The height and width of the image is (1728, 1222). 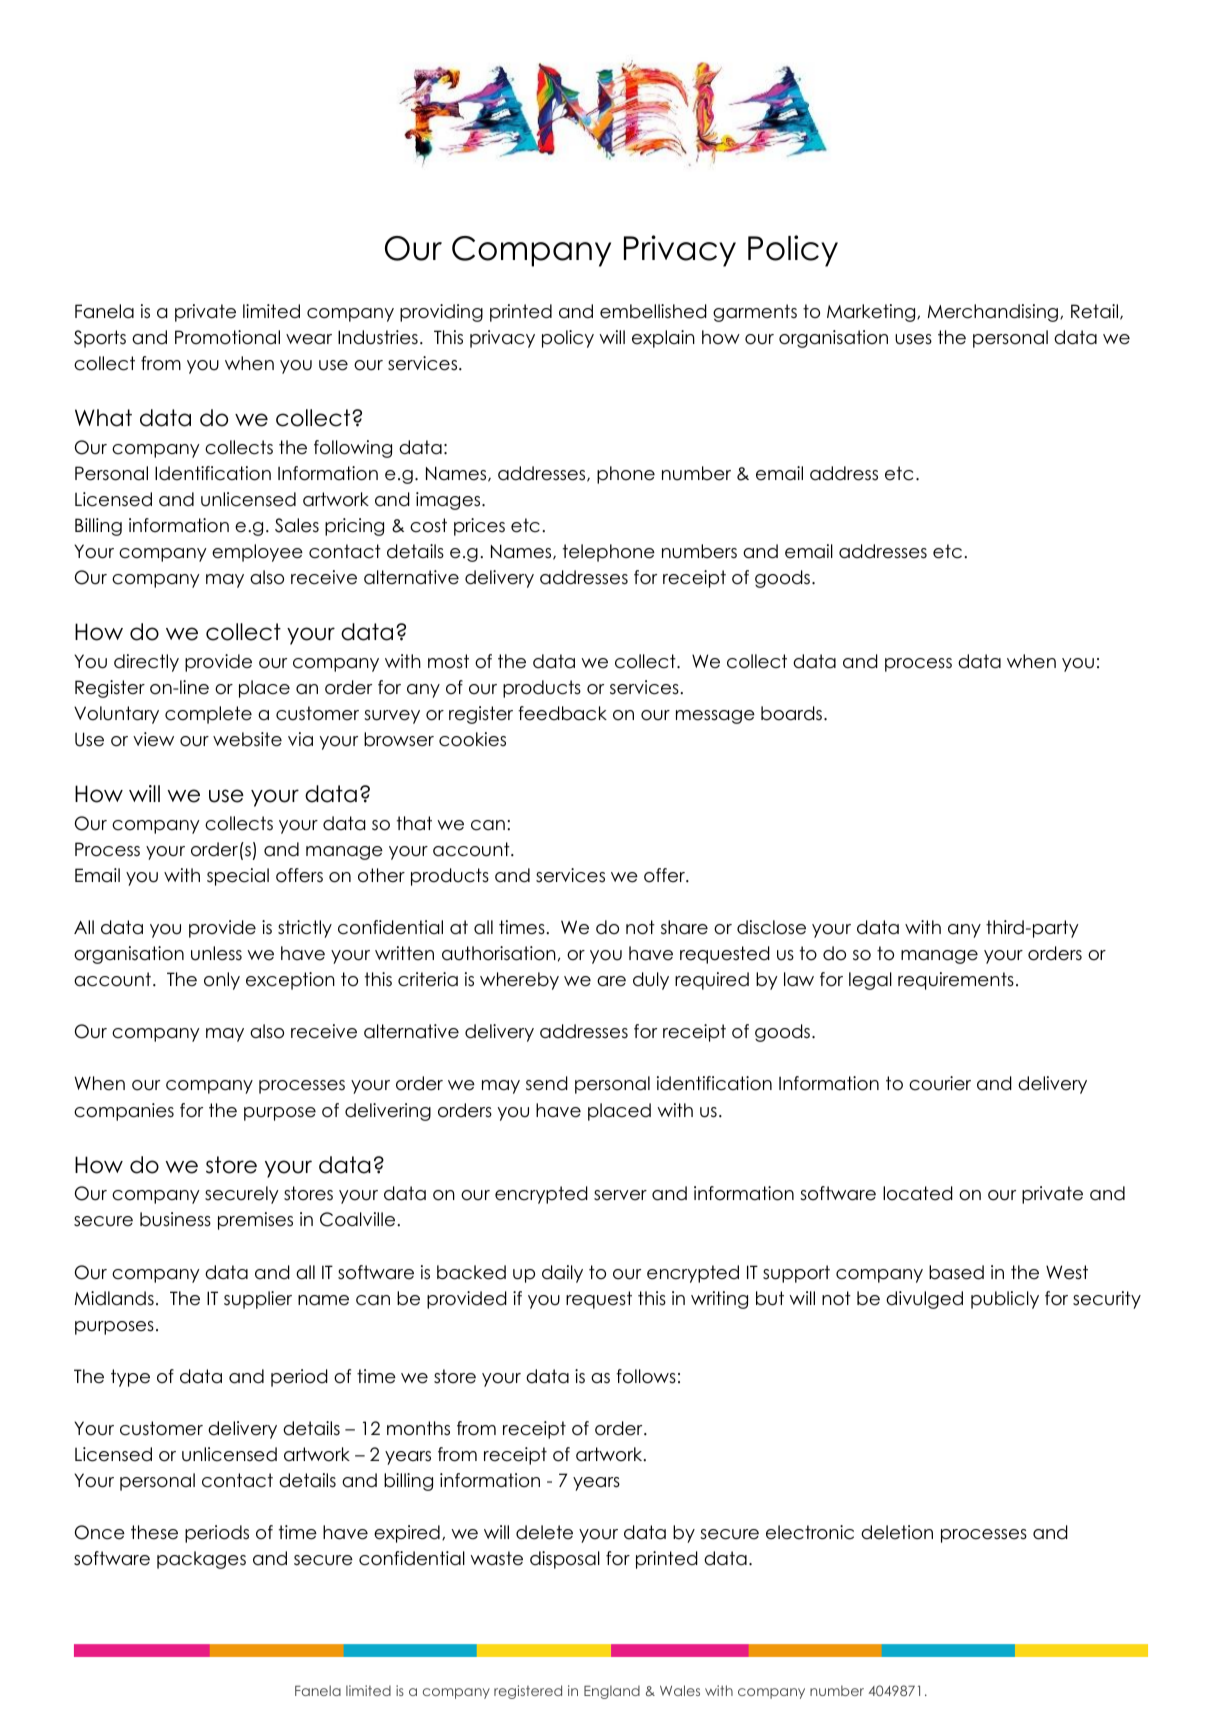 I want to click on Promotional, so click(x=227, y=337).
